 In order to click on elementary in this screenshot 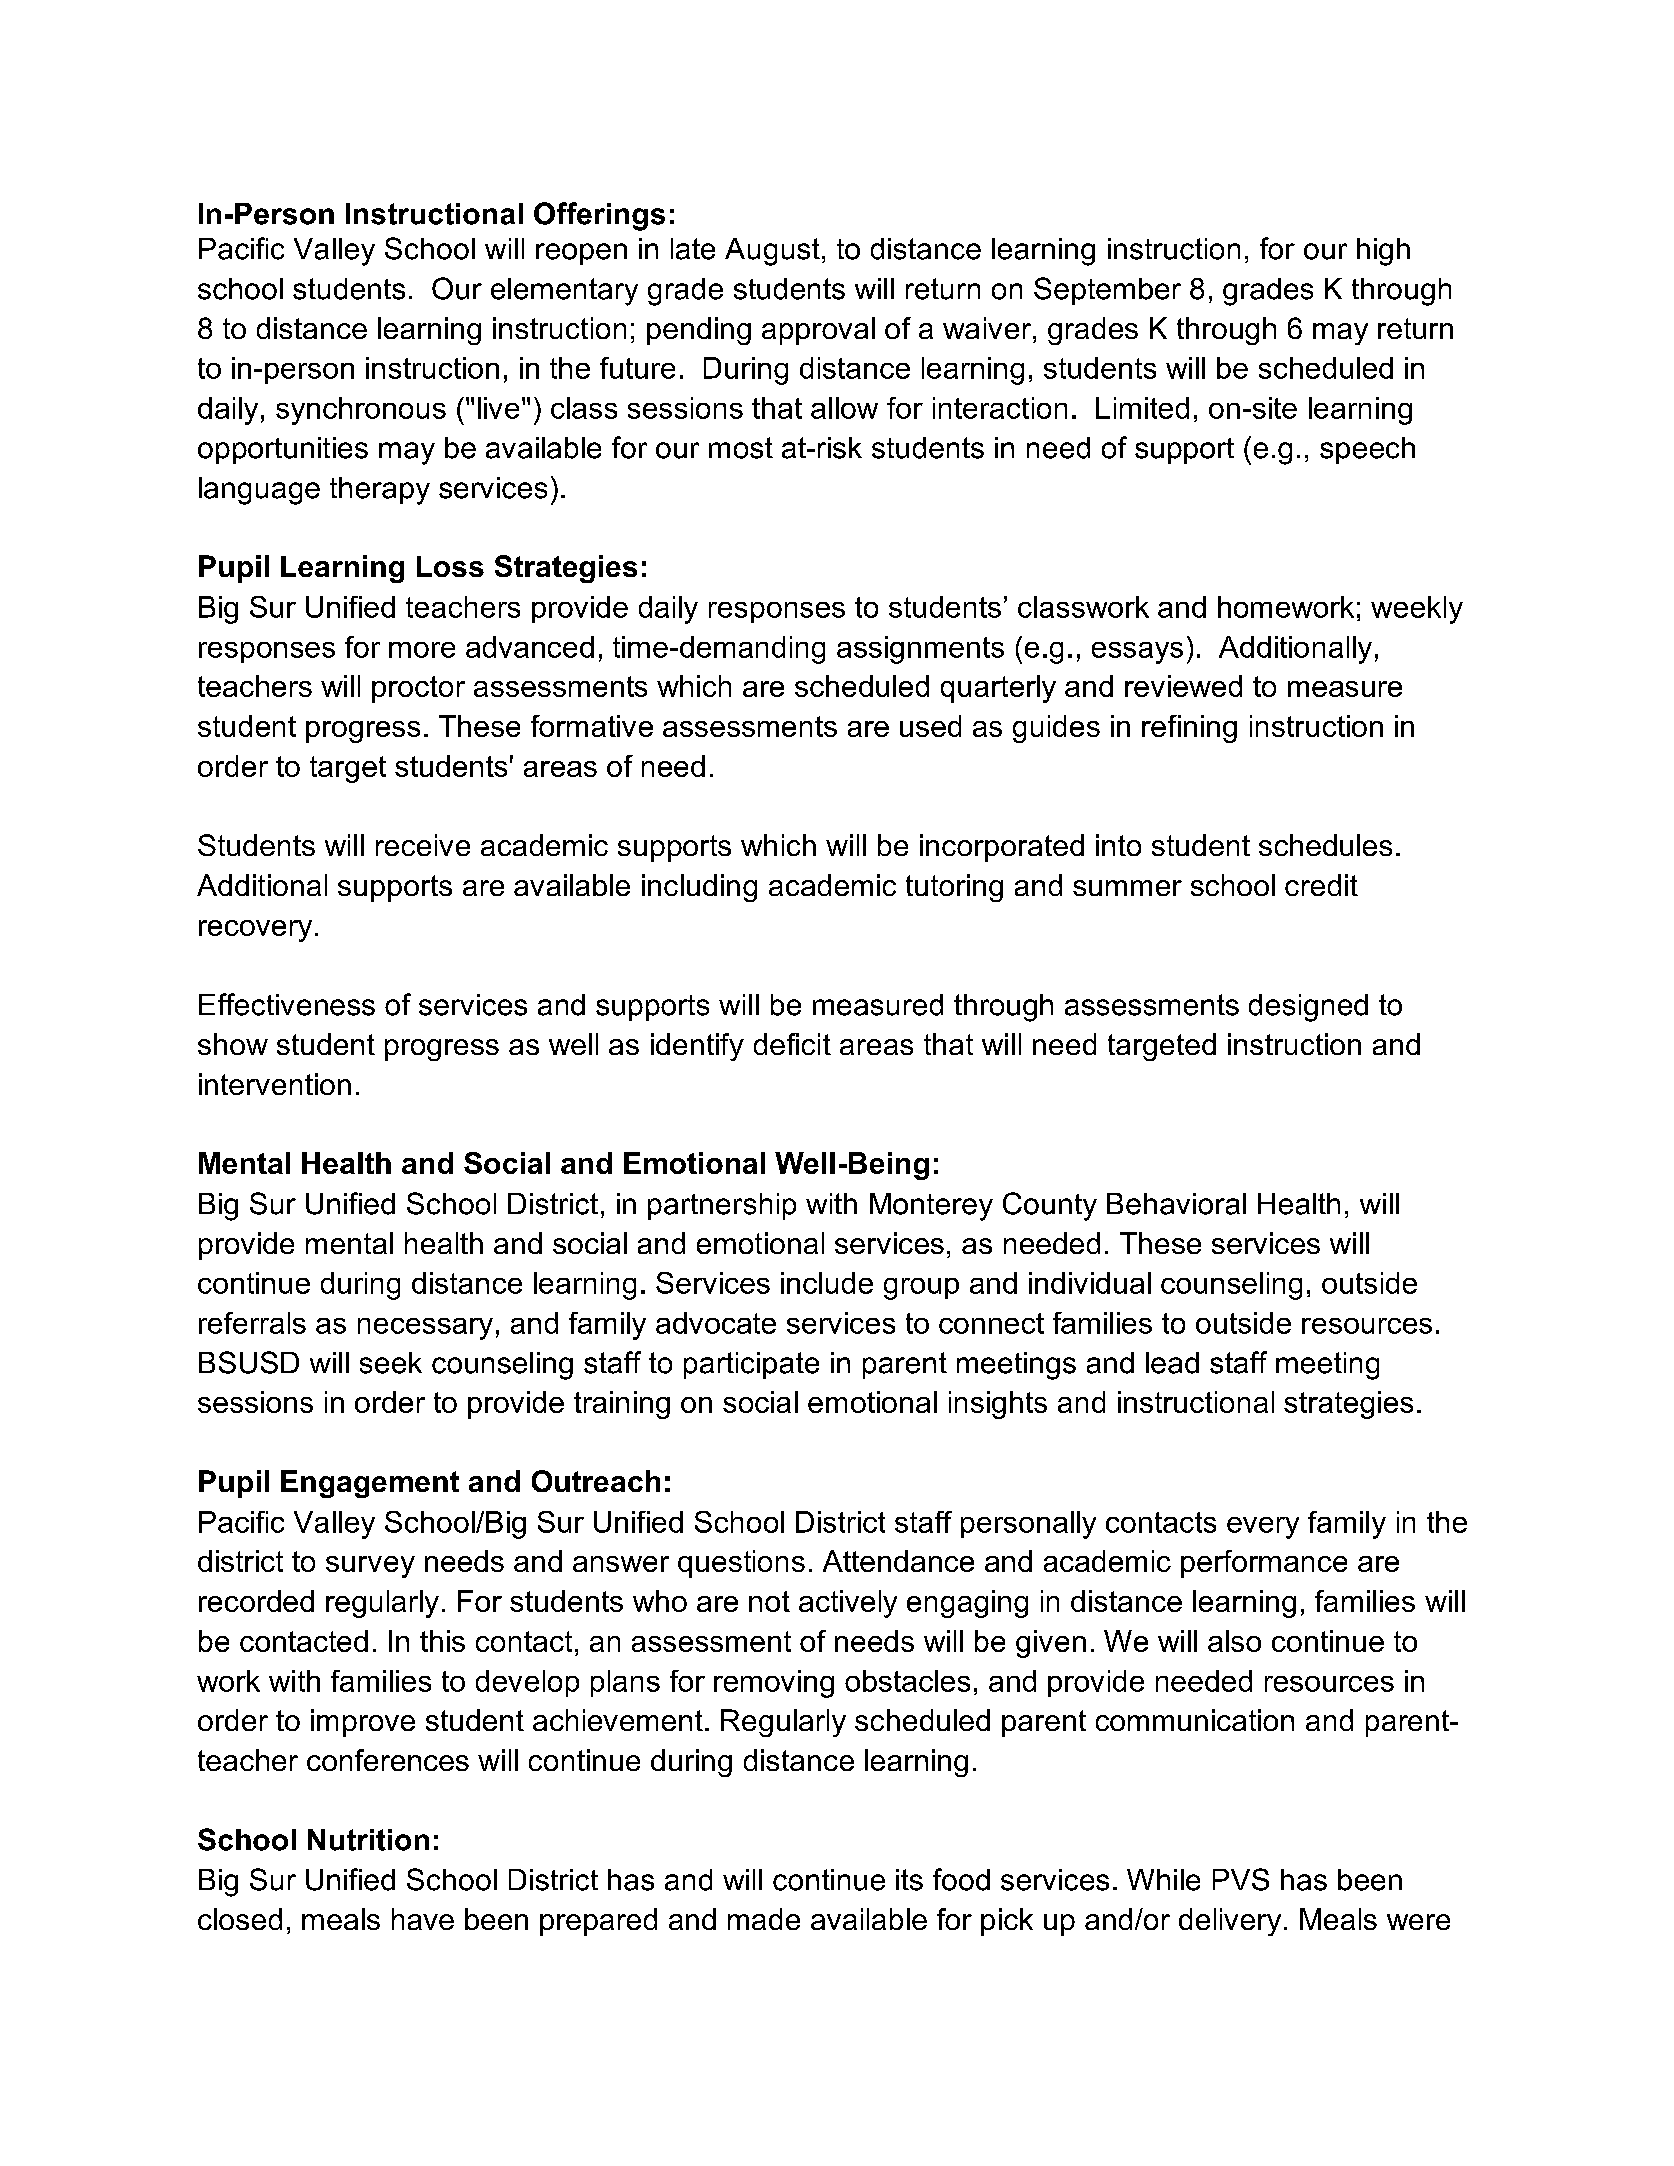, I will do `click(564, 292)`.
